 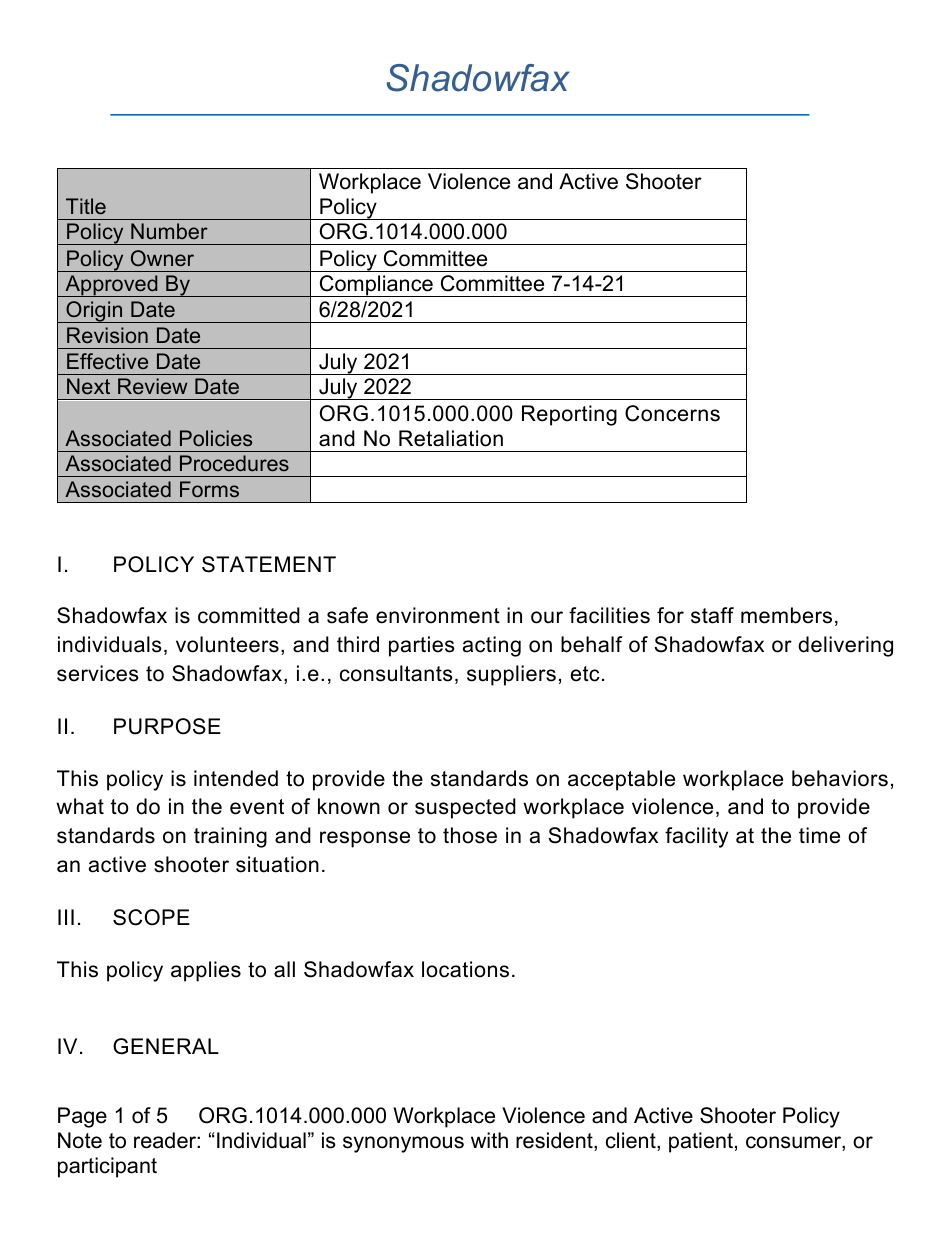 I want to click on Concerns, so click(x=672, y=413).
